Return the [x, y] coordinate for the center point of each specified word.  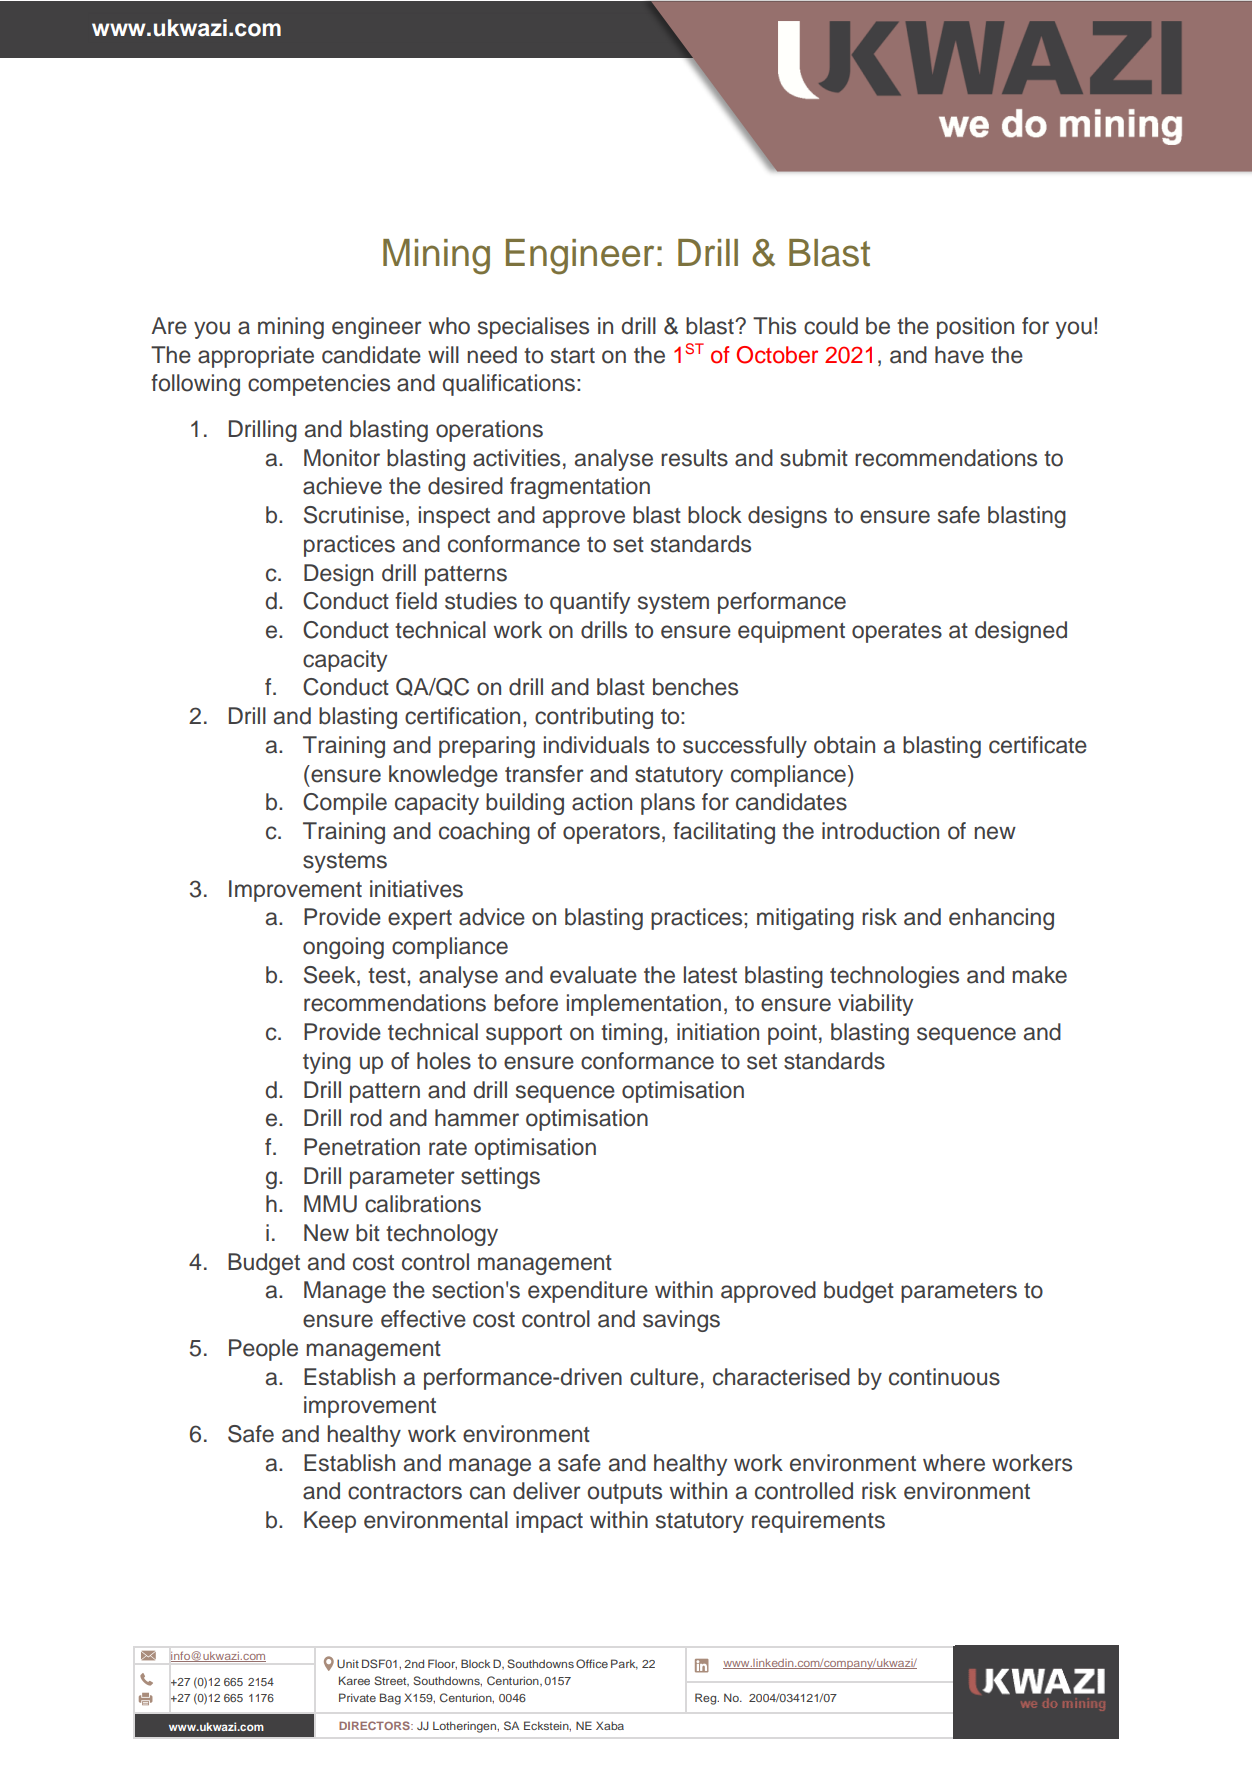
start [573, 356]
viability [875, 1005]
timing [631, 1034]
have [959, 355]
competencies [319, 385]
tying [327, 1063]
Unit [348, 1663]
